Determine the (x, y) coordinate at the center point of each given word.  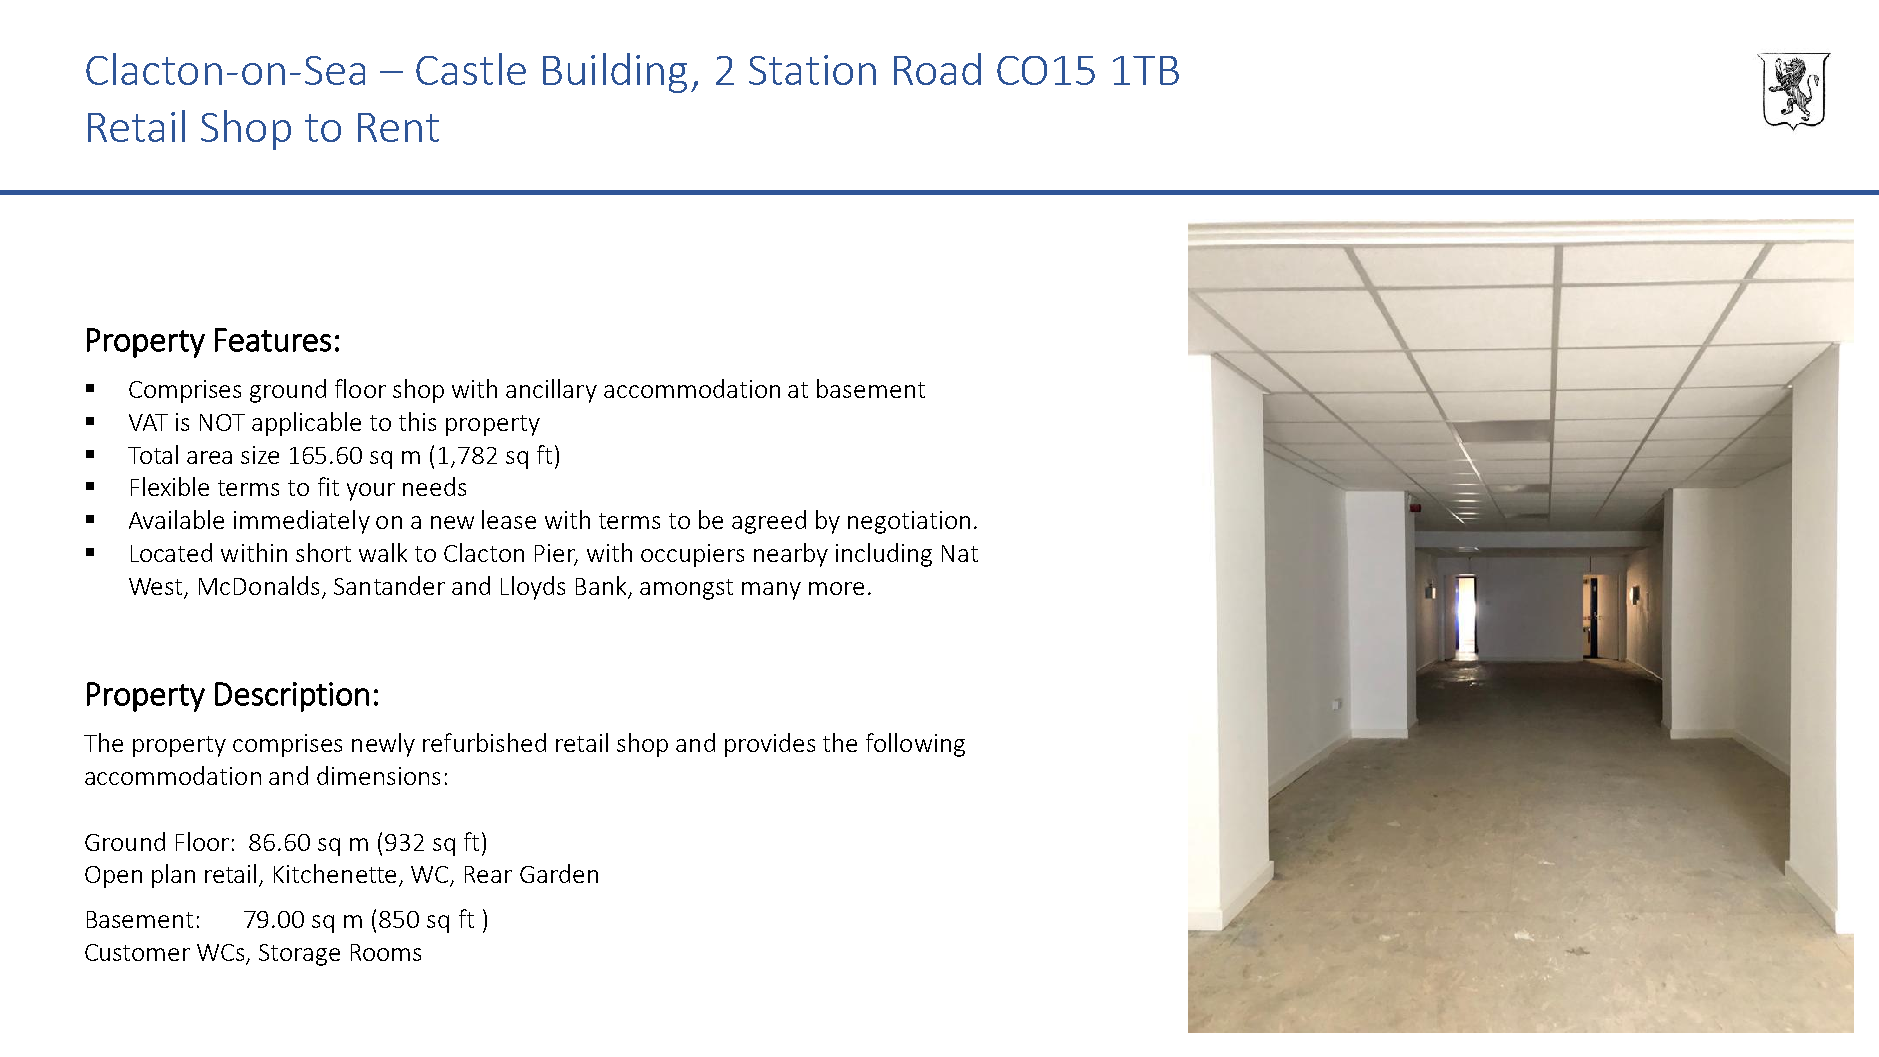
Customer (137, 952)
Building (615, 73)
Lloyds (533, 588)
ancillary (551, 391)
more (836, 588)
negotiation (909, 522)
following (915, 745)
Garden (559, 873)
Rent (398, 127)
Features (273, 340)
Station (812, 70)
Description (292, 697)
